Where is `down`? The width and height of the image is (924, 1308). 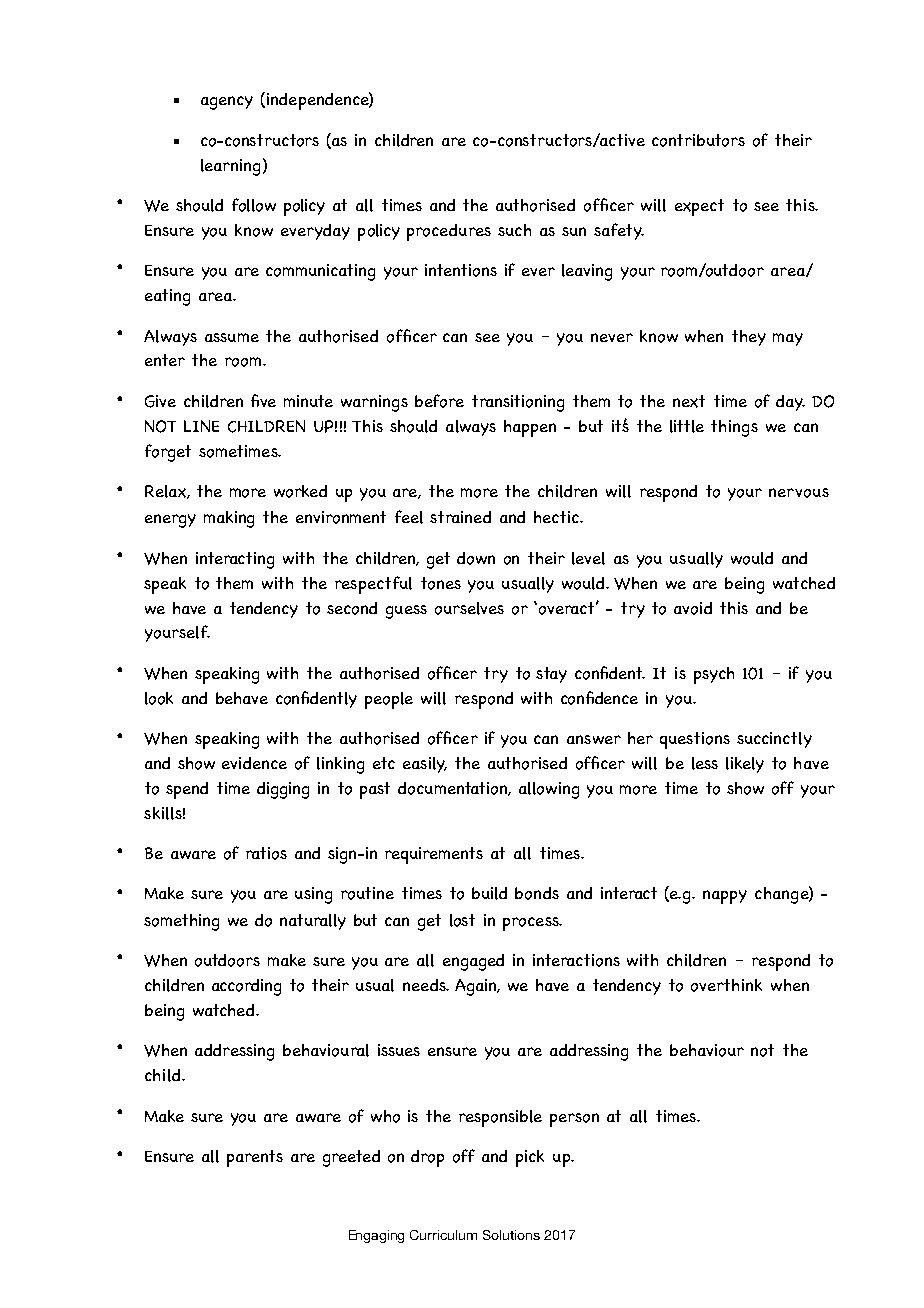 down is located at coordinates (476, 558).
